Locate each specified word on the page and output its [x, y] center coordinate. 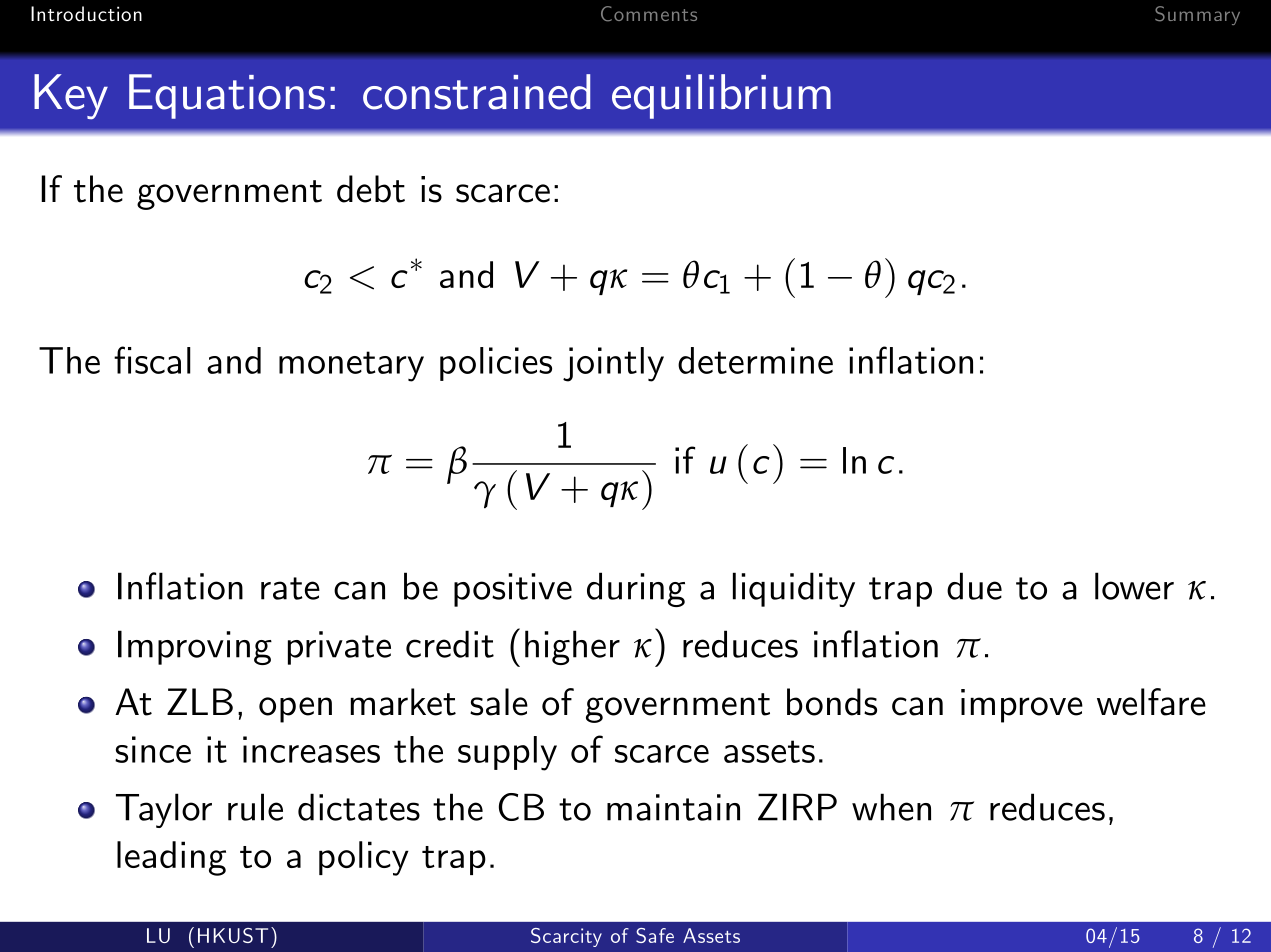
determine [755, 360]
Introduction [86, 14]
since [153, 749]
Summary [1197, 15]
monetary [351, 366]
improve [1022, 706]
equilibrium [721, 96]
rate [290, 588]
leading [171, 858]
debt [371, 189]
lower [1134, 586]
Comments [649, 14]
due [974, 586]
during [636, 589]
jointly [613, 364]
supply [507, 753]
